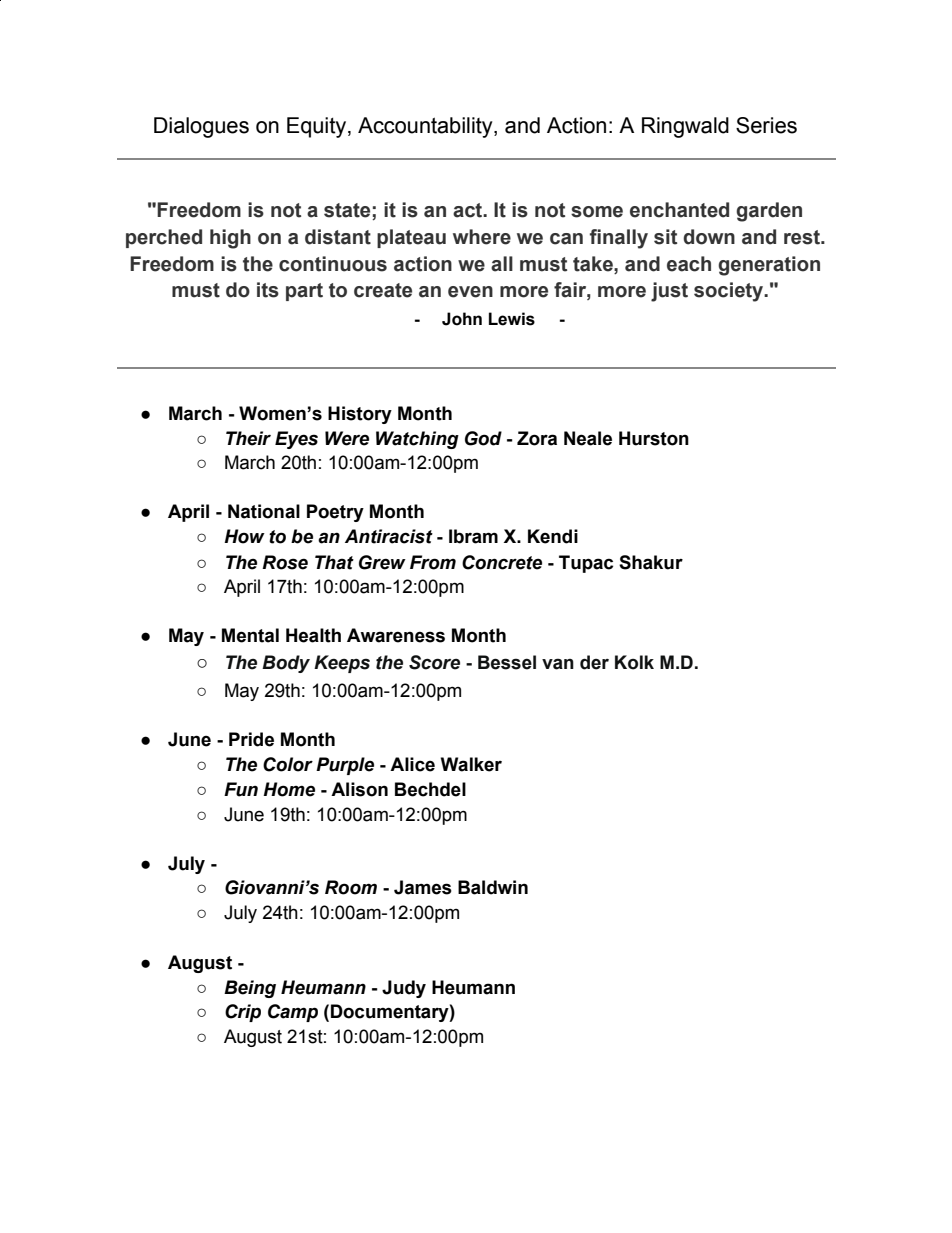 This image has height=1233, width=952. I want to click on Series, so click(766, 125).
